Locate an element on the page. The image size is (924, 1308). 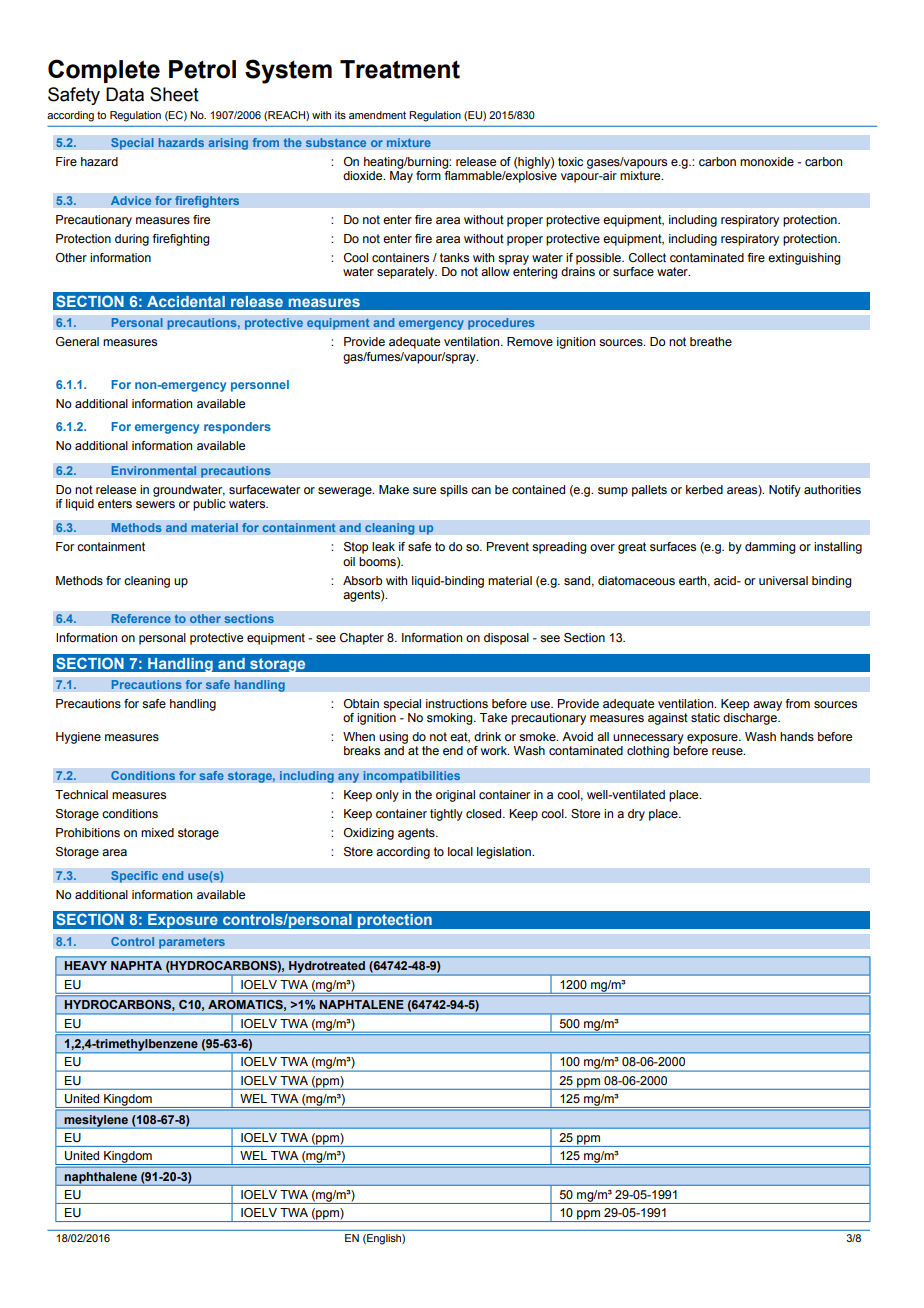
local is located at coordinates (460, 851).
